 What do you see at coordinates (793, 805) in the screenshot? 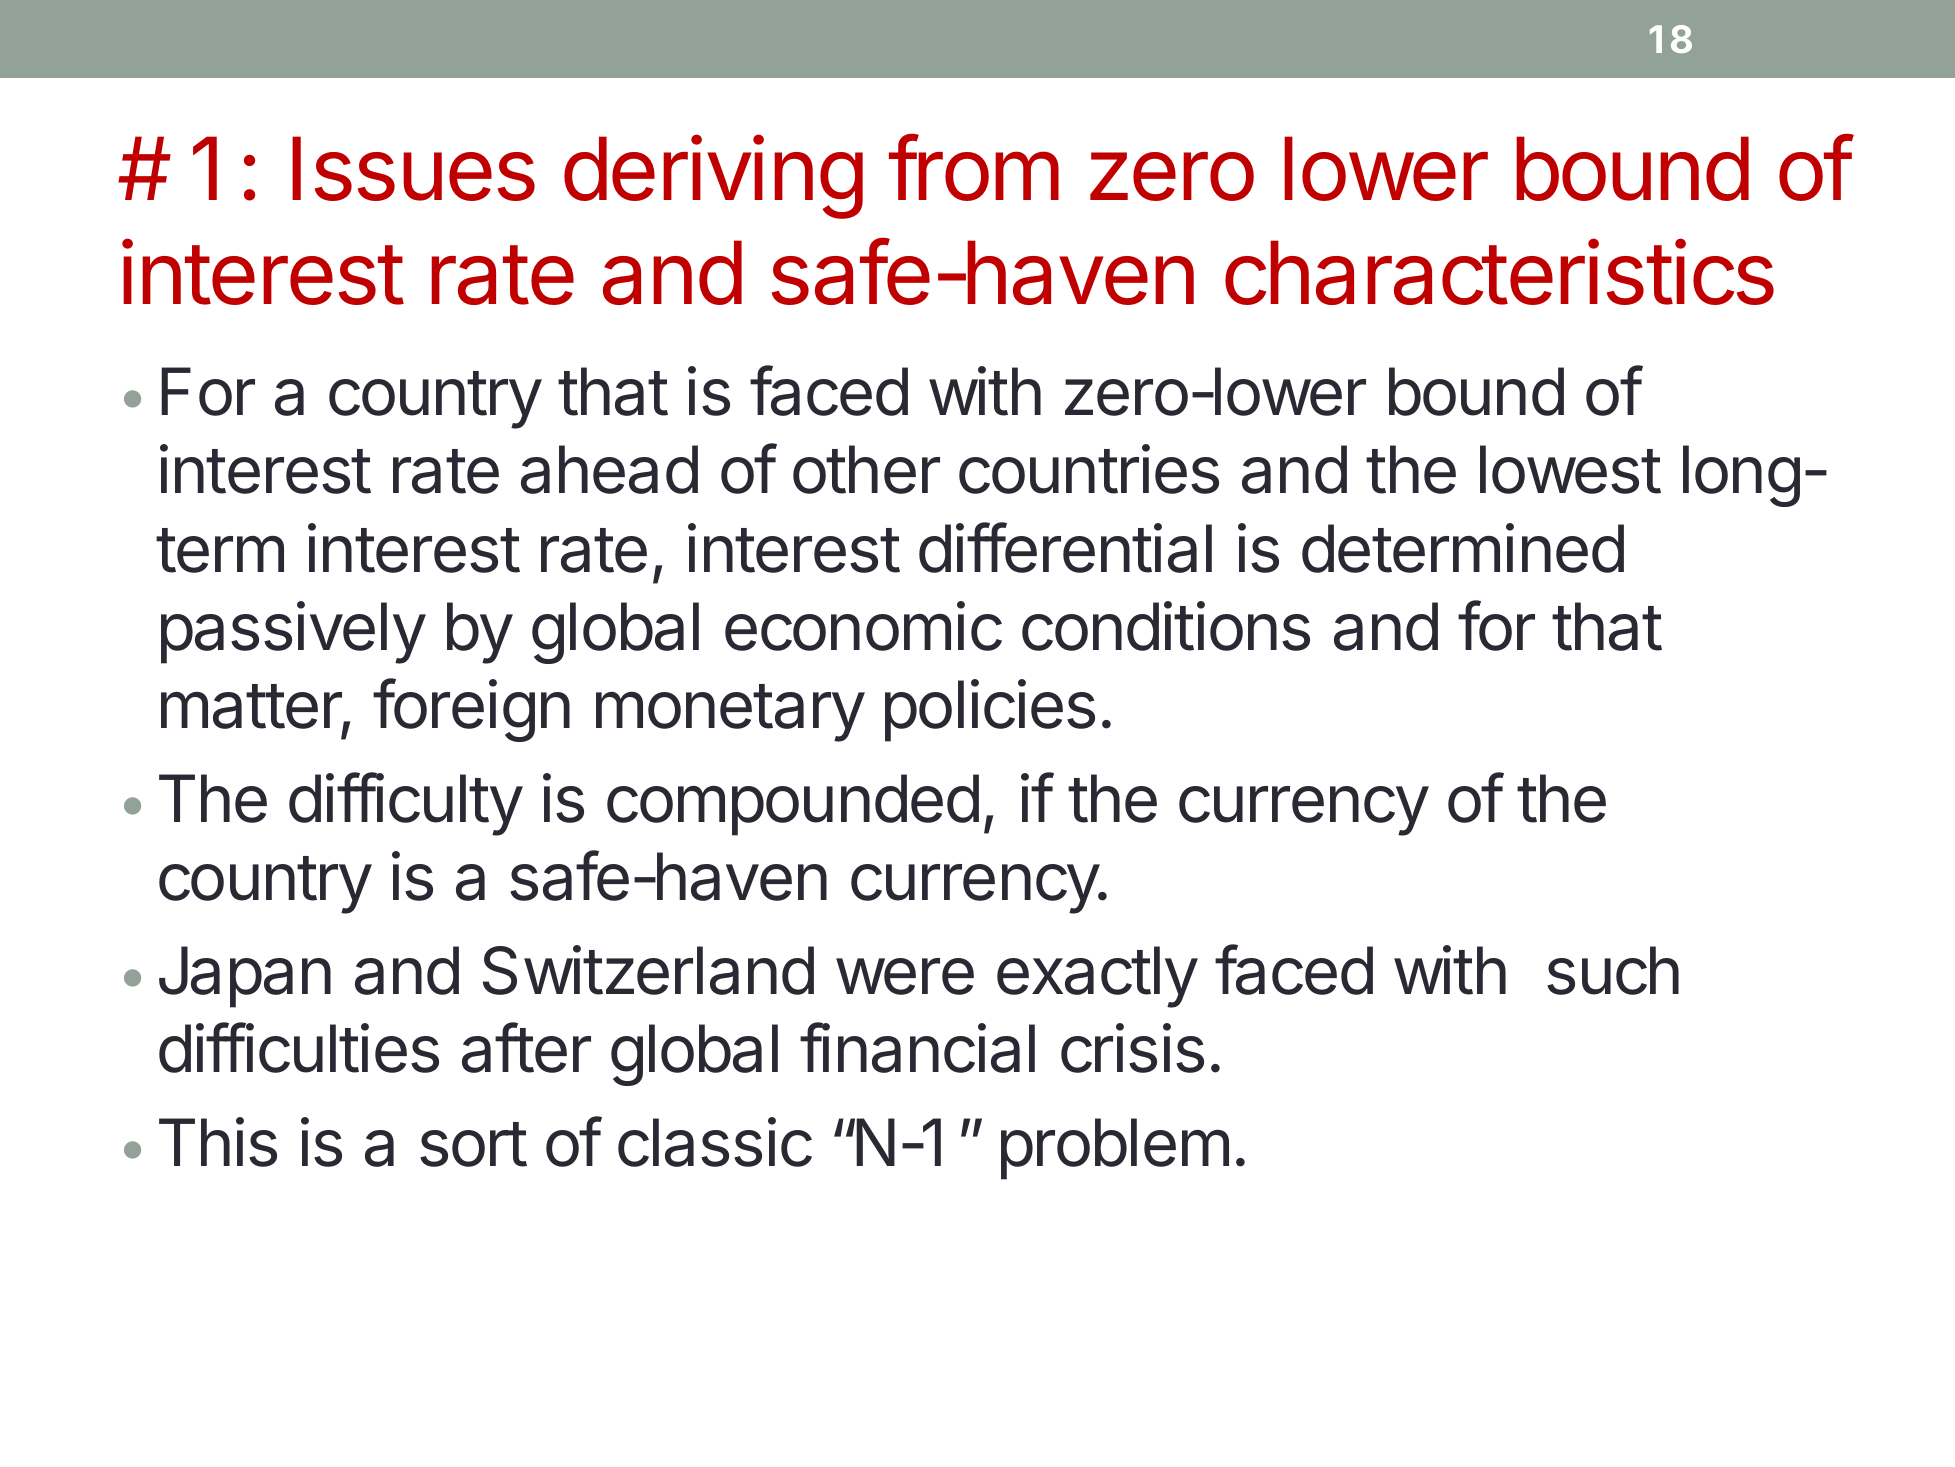
I see `compounded` at bounding box center [793, 805].
